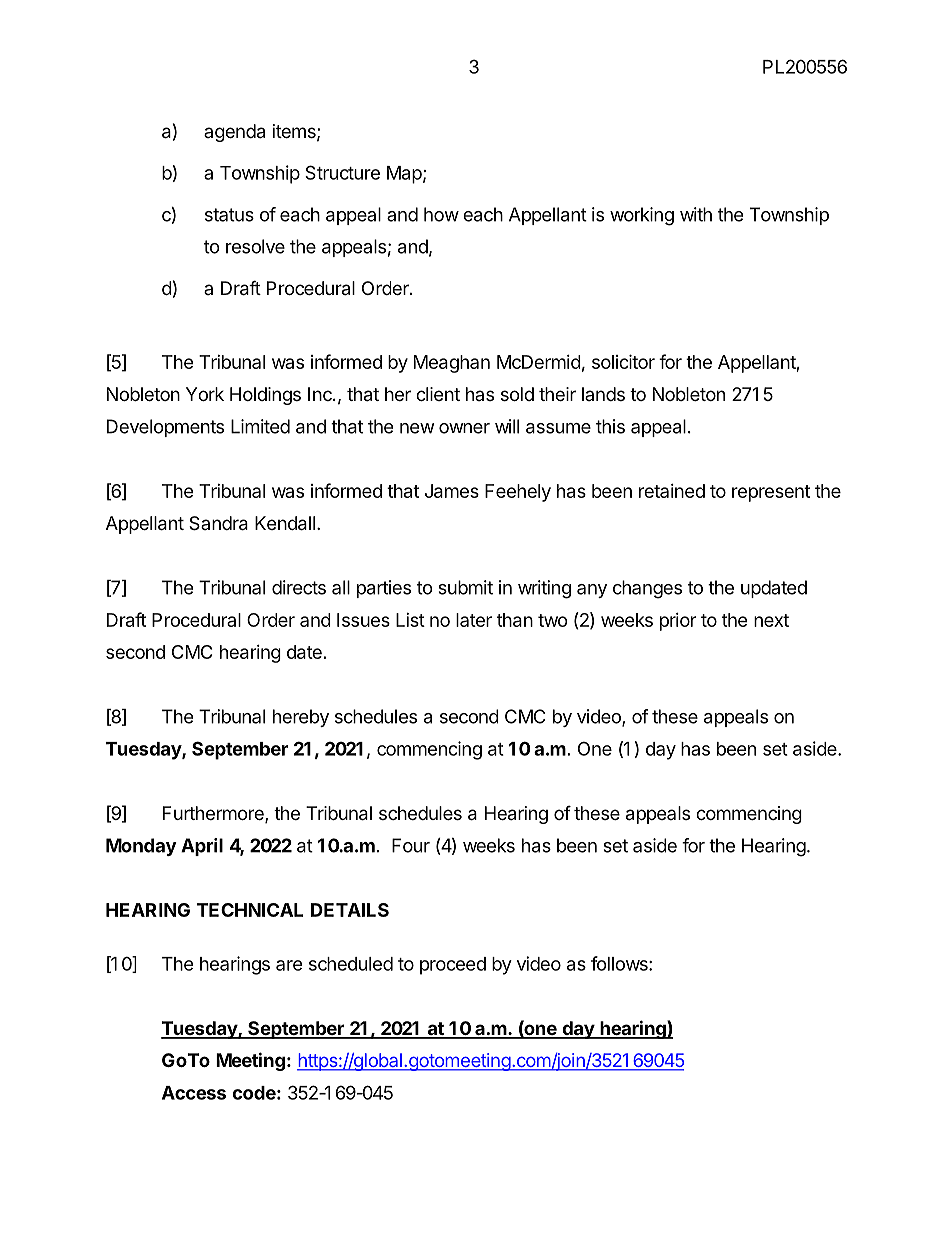 This document has width=952, height=1233. What do you see at coordinates (351, 964) in the document?
I see `scheduled` at bounding box center [351, 964].
